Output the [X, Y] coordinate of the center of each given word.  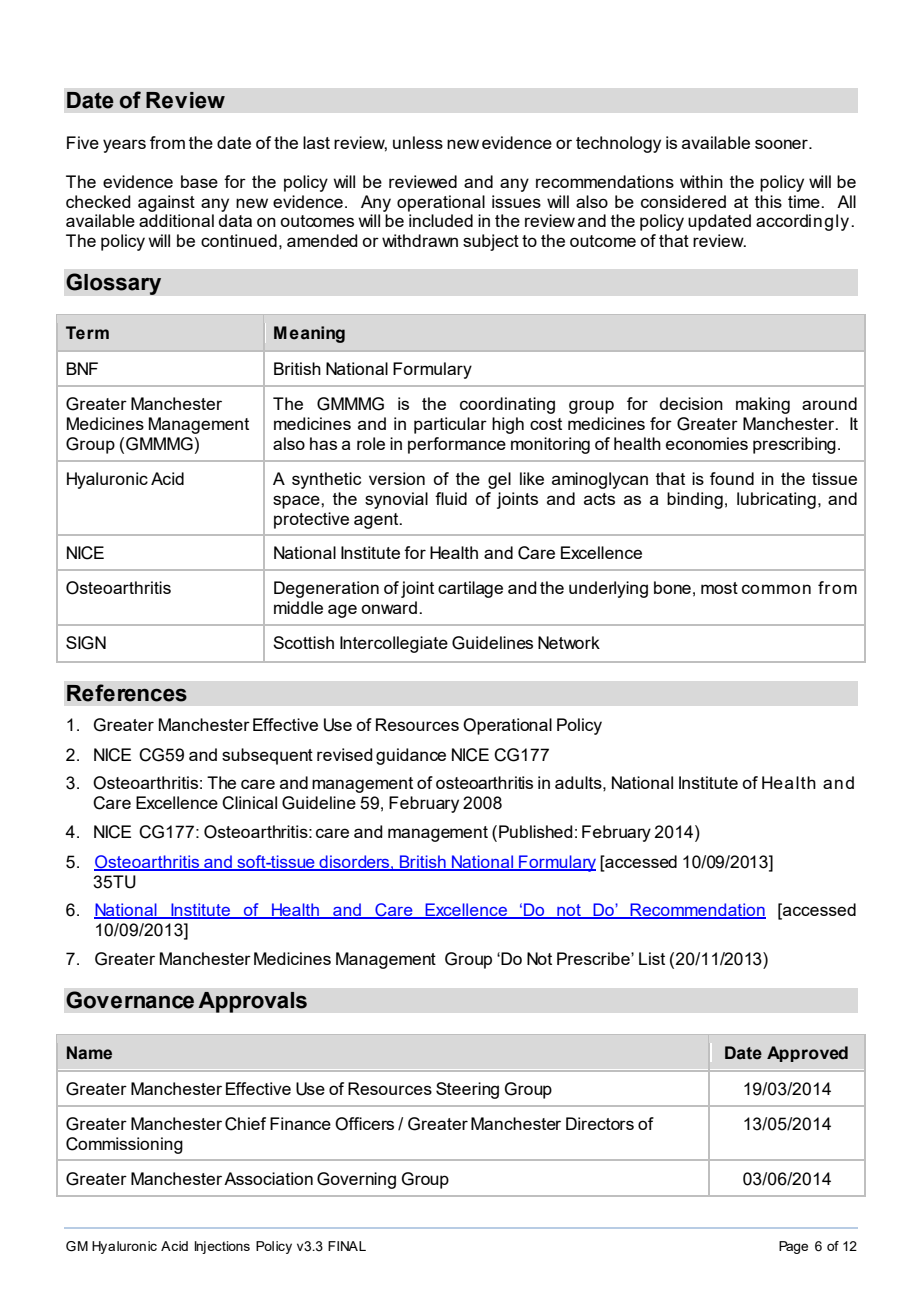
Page [793, 1247]
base [199, 181]
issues [516, 201]
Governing [356, 1180]
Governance [130, 1000]
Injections [222, 1247]
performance [457, 445]
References [127, 693]
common [776, 589]
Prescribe [594, 958]
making [763, 405]
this [768, 201]
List [652, 958]
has [323, 443]
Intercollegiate [394, 644]
